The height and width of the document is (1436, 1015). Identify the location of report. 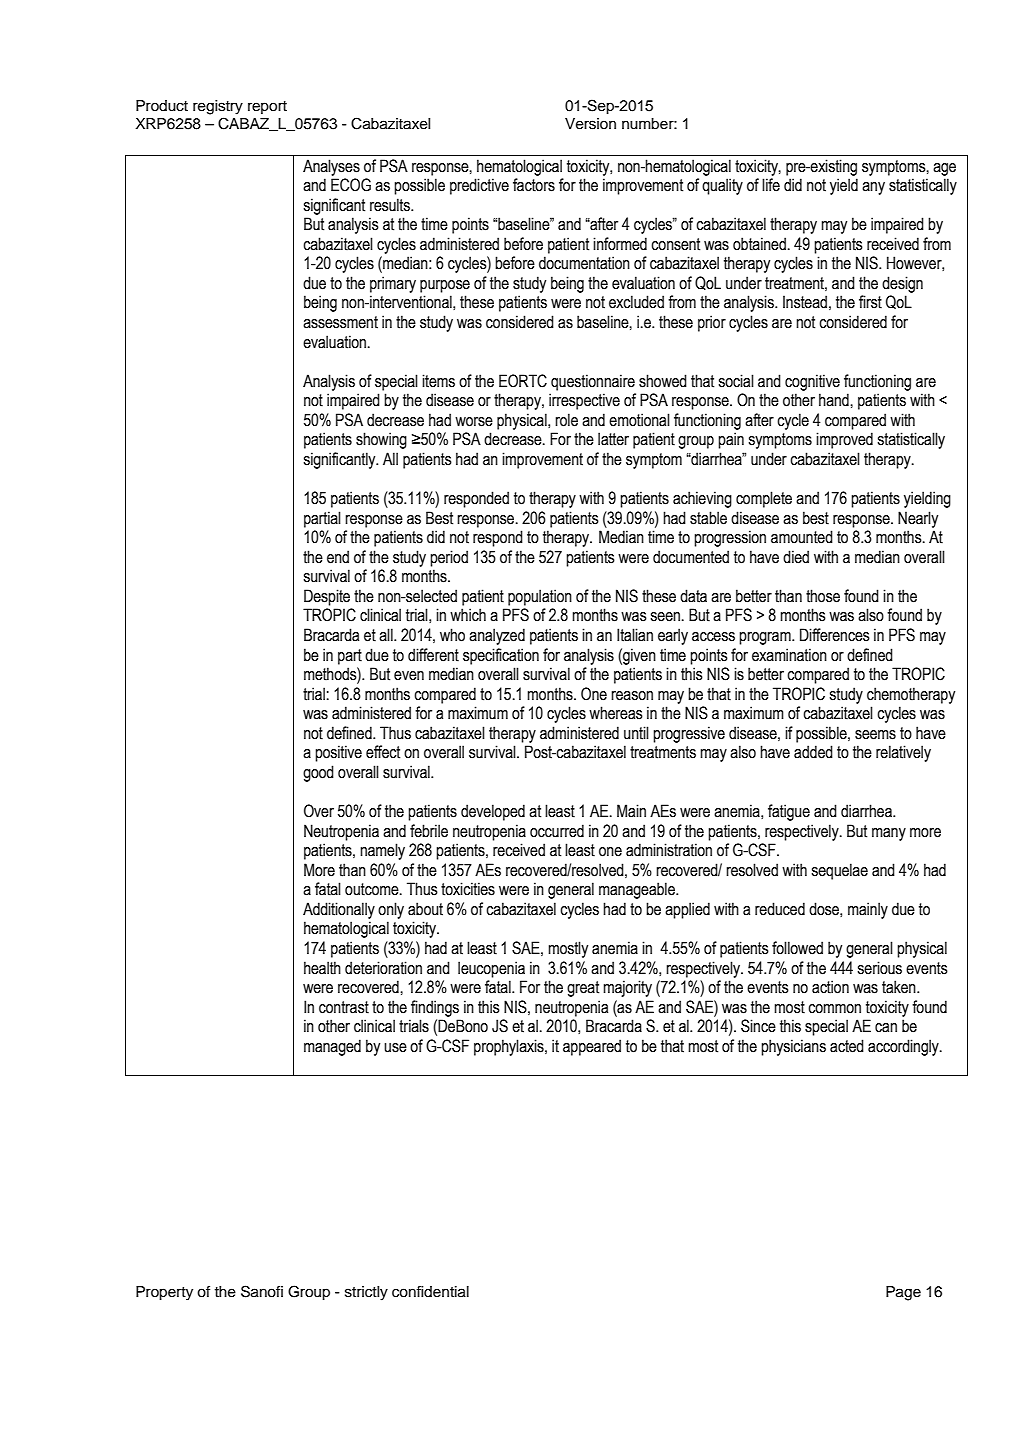
(267, 107).
